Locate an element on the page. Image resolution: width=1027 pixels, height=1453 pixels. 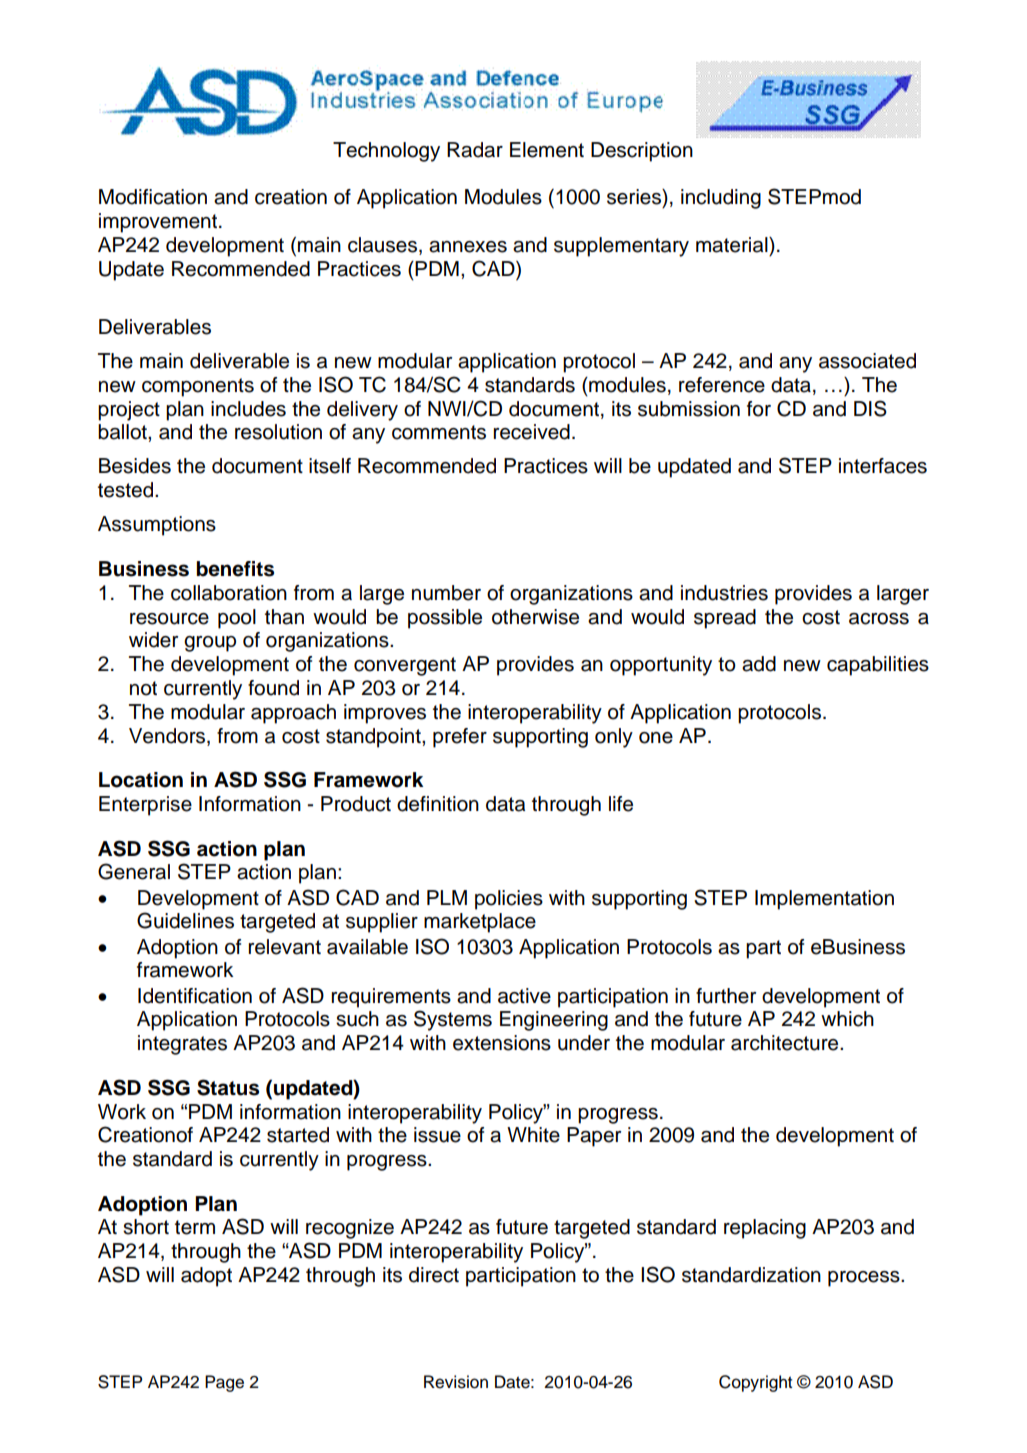
Vendors is located at coordinates (168, 736).
